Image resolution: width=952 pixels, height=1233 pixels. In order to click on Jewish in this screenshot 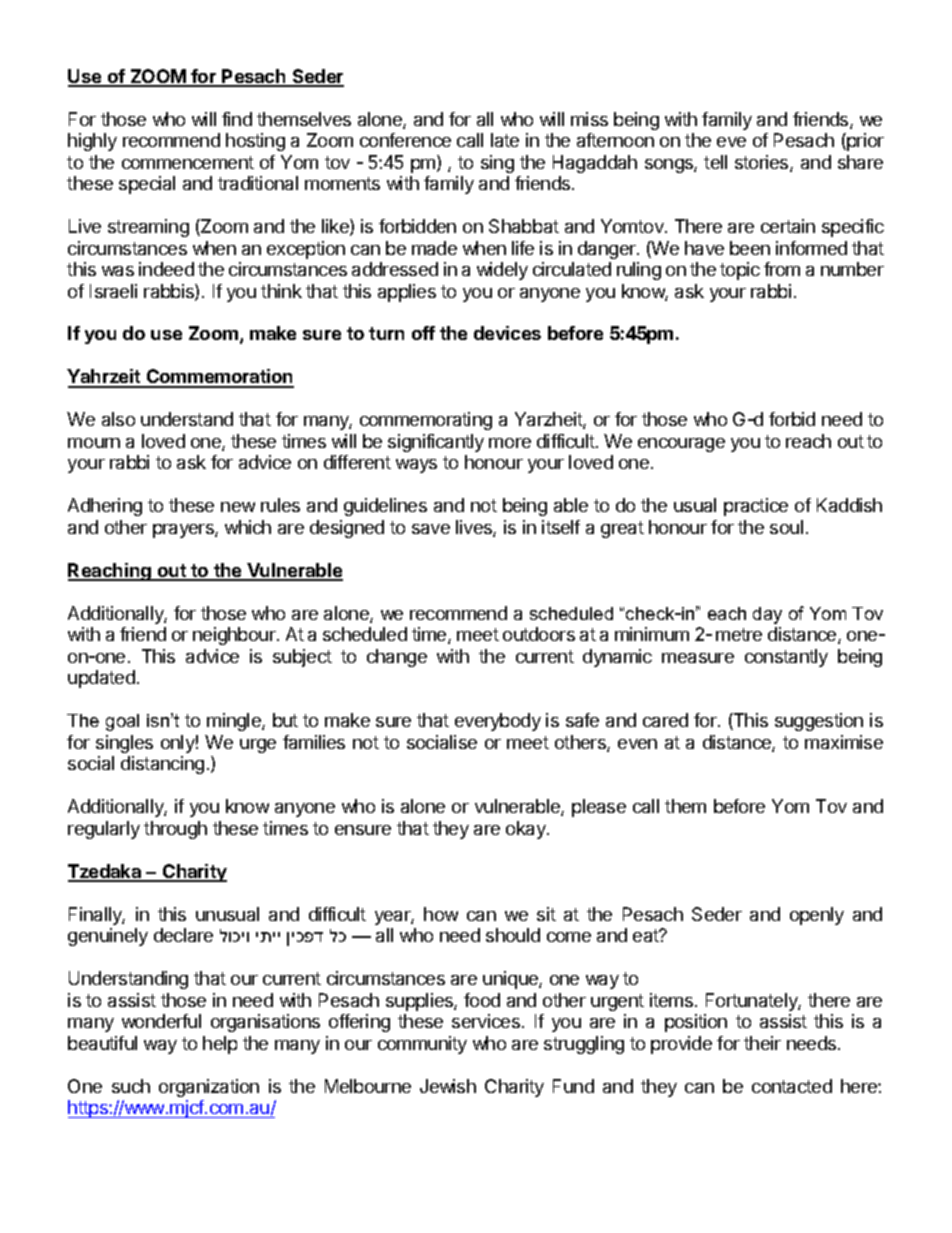, I will do `click(448, 1086)`.
